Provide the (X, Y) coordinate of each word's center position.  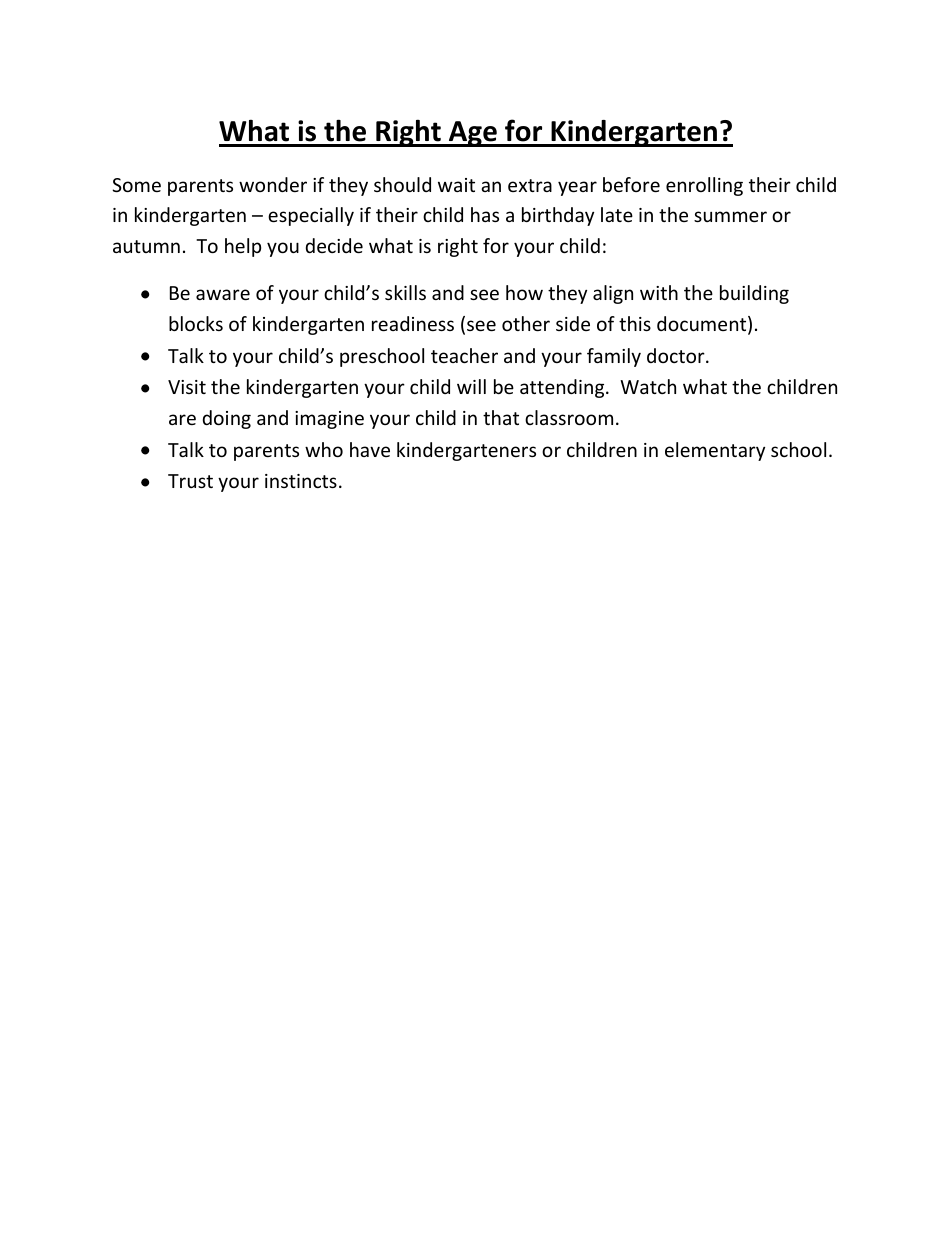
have (370, 449)
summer (730, 216)
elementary (715, 451)
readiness (413, 323)
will (471, 386)
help (243, 247)
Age (473, 134)
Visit (187, 387)
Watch (648, 386)
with (659, 292)
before (631, 184)
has (485, 214)
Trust (190, 481)
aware (223, 294)
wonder (273, 184)
